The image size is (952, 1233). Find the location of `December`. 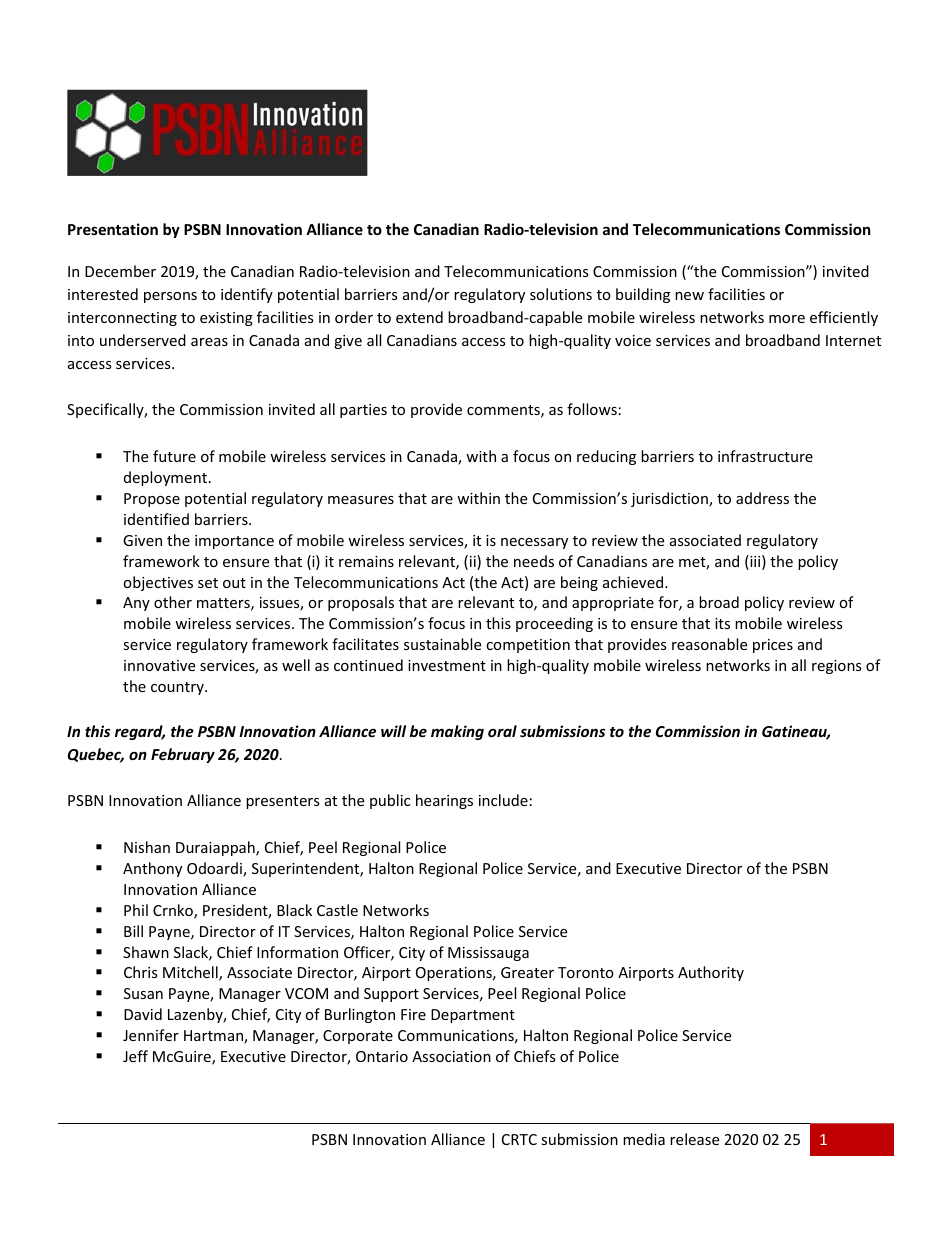

December is located at coordinates (120, 271).
